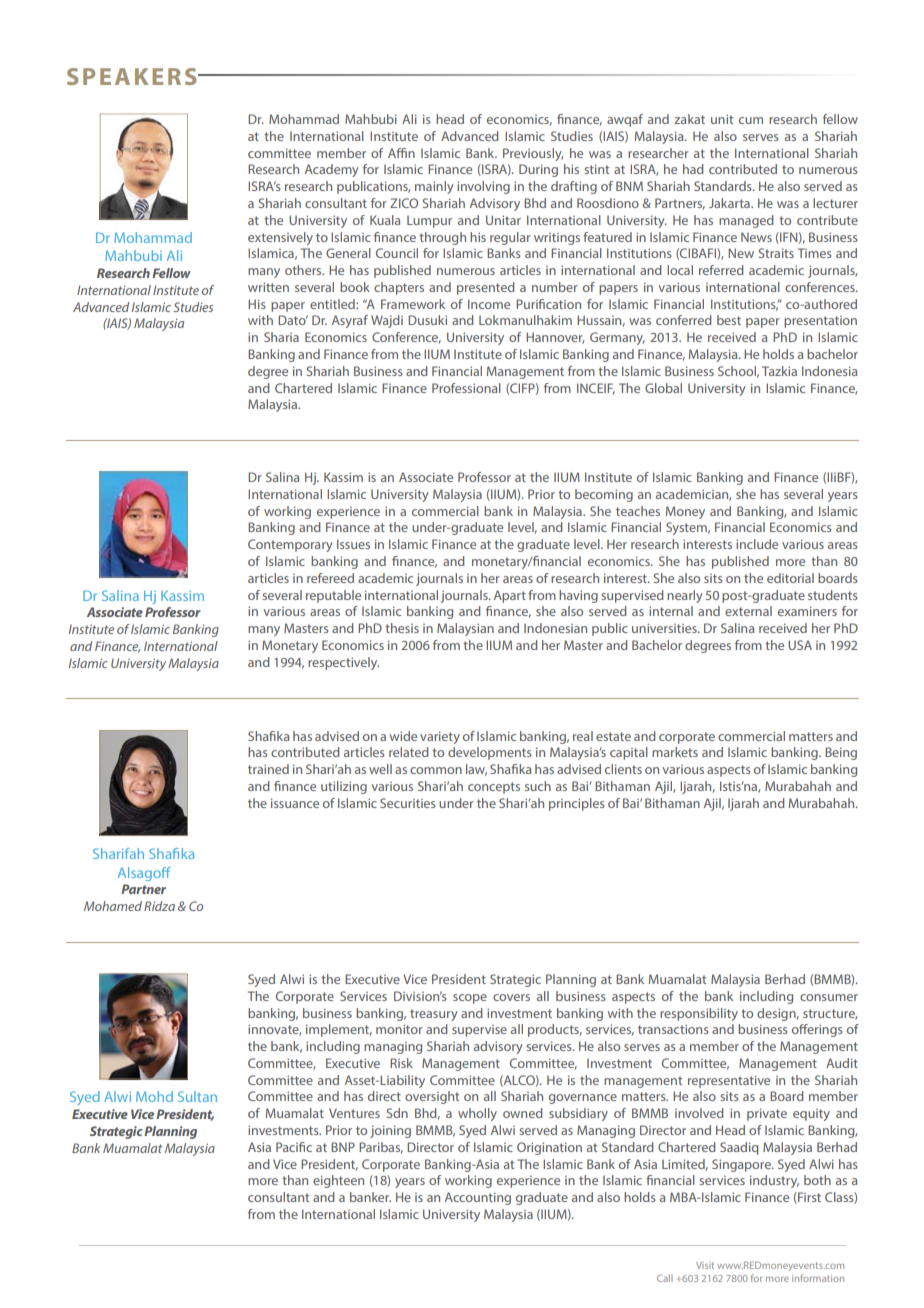  Describe the element at coordinates (478, 1198) in the screenshot. I see `Accounting` at that location.
